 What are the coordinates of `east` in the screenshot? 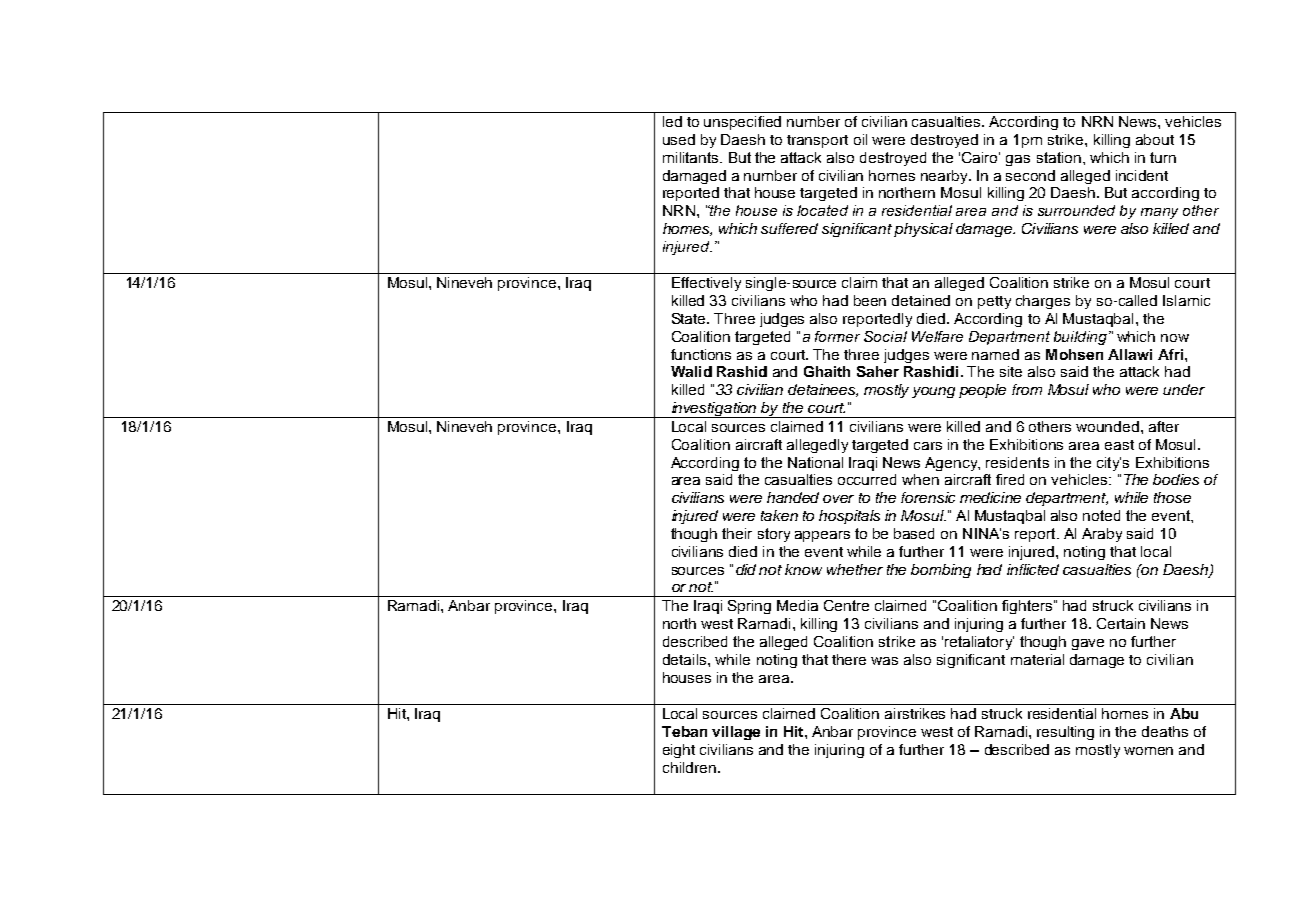 It's located at (1119, 445).
